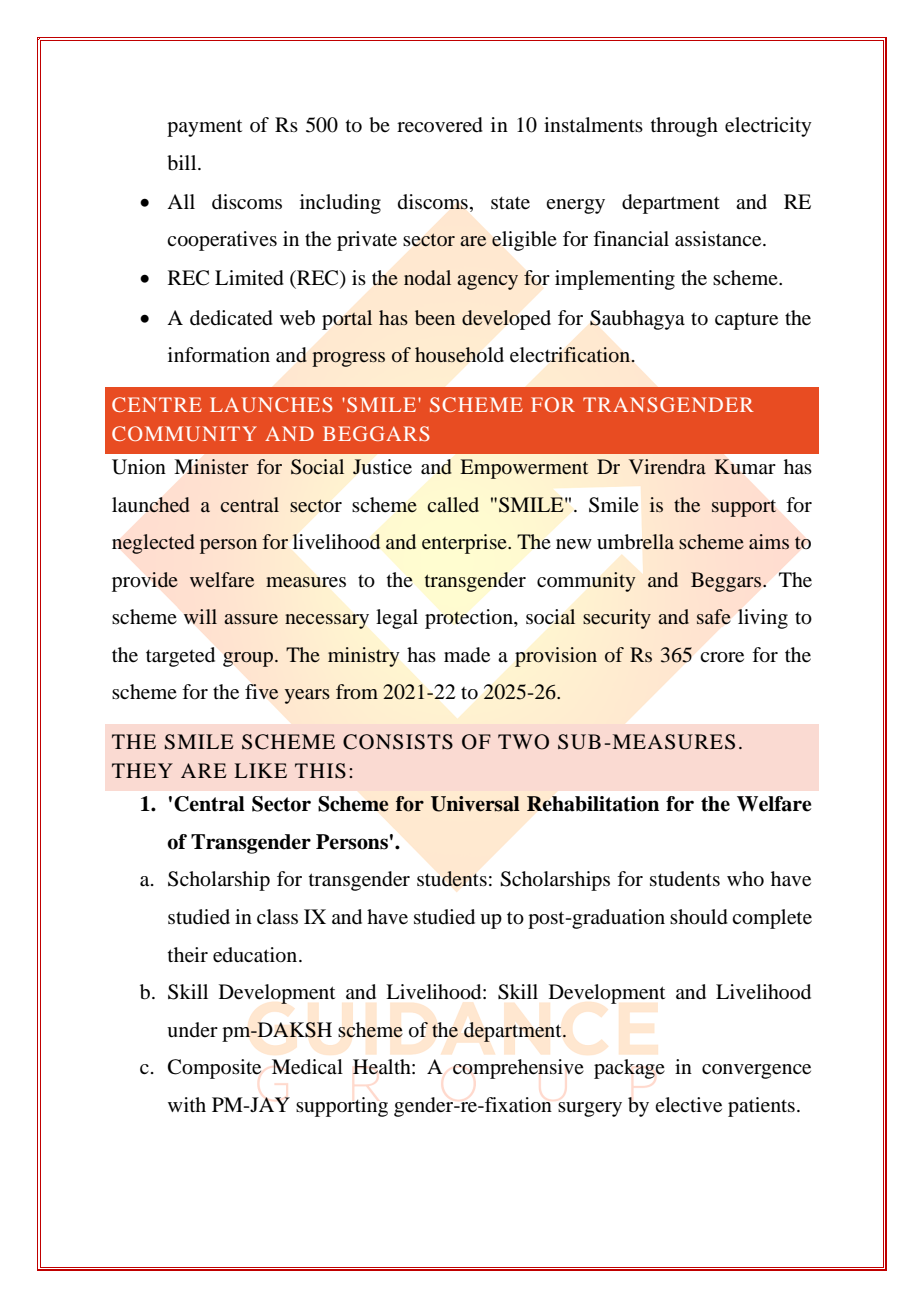 This document has width=924, height=1308. What do you see at coordinates (518, 1069) in the document?
I see `comprehensive` at bounding box center [518, 1069].
